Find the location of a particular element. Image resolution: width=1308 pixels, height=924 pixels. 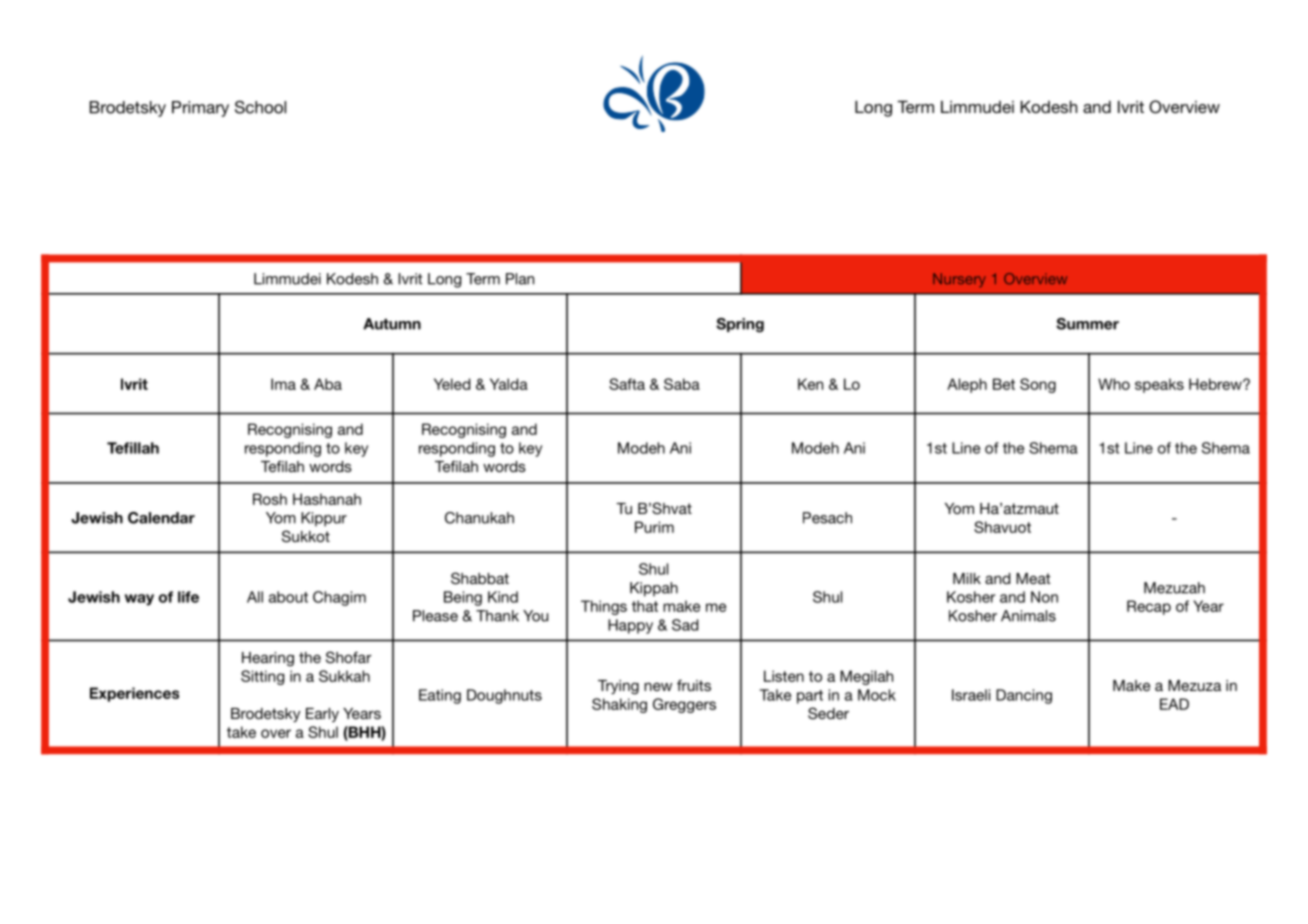

Rosh is located at coordinates (270, 499).
